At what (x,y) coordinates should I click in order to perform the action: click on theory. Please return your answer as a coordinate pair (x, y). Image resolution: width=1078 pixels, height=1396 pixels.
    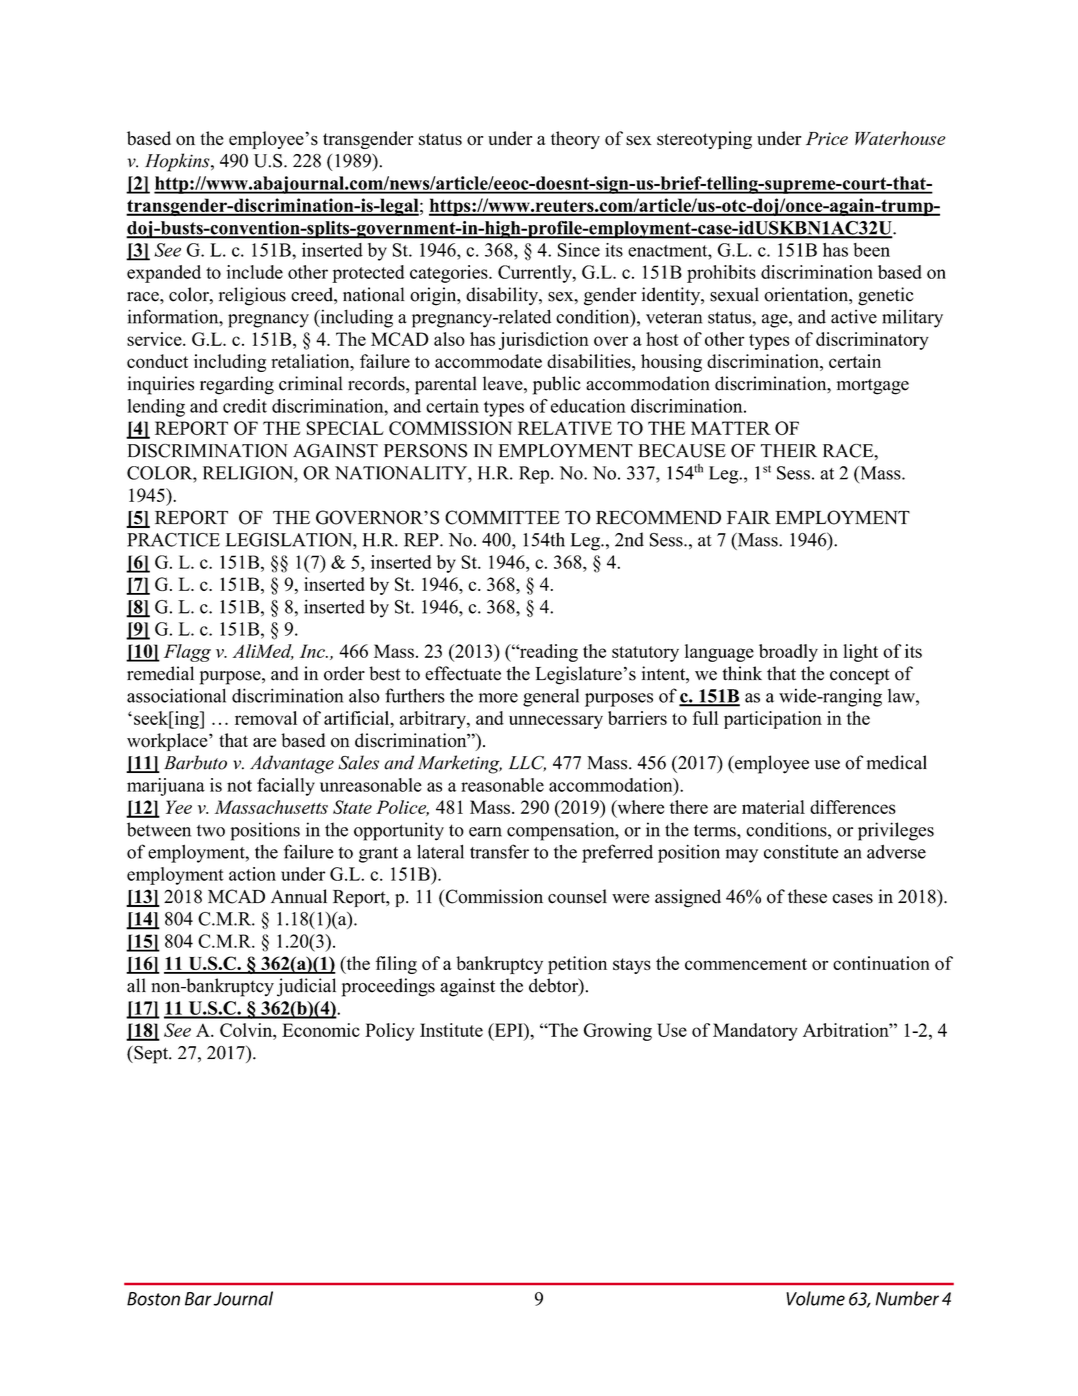
    Looking at the image, I should click on (575, 140).
